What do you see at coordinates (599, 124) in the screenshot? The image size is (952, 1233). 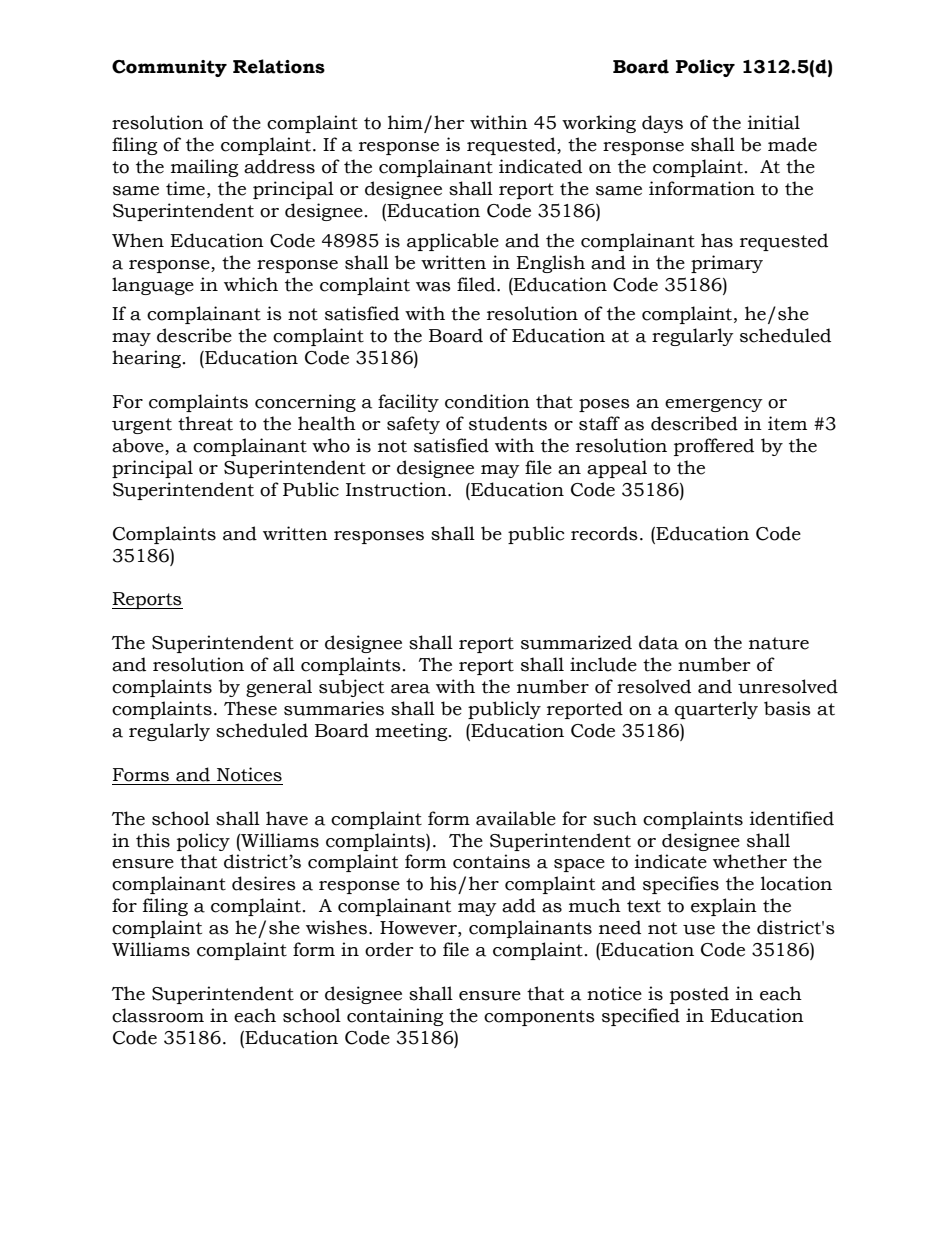 I see `working` at bounding box center [599, 124].
